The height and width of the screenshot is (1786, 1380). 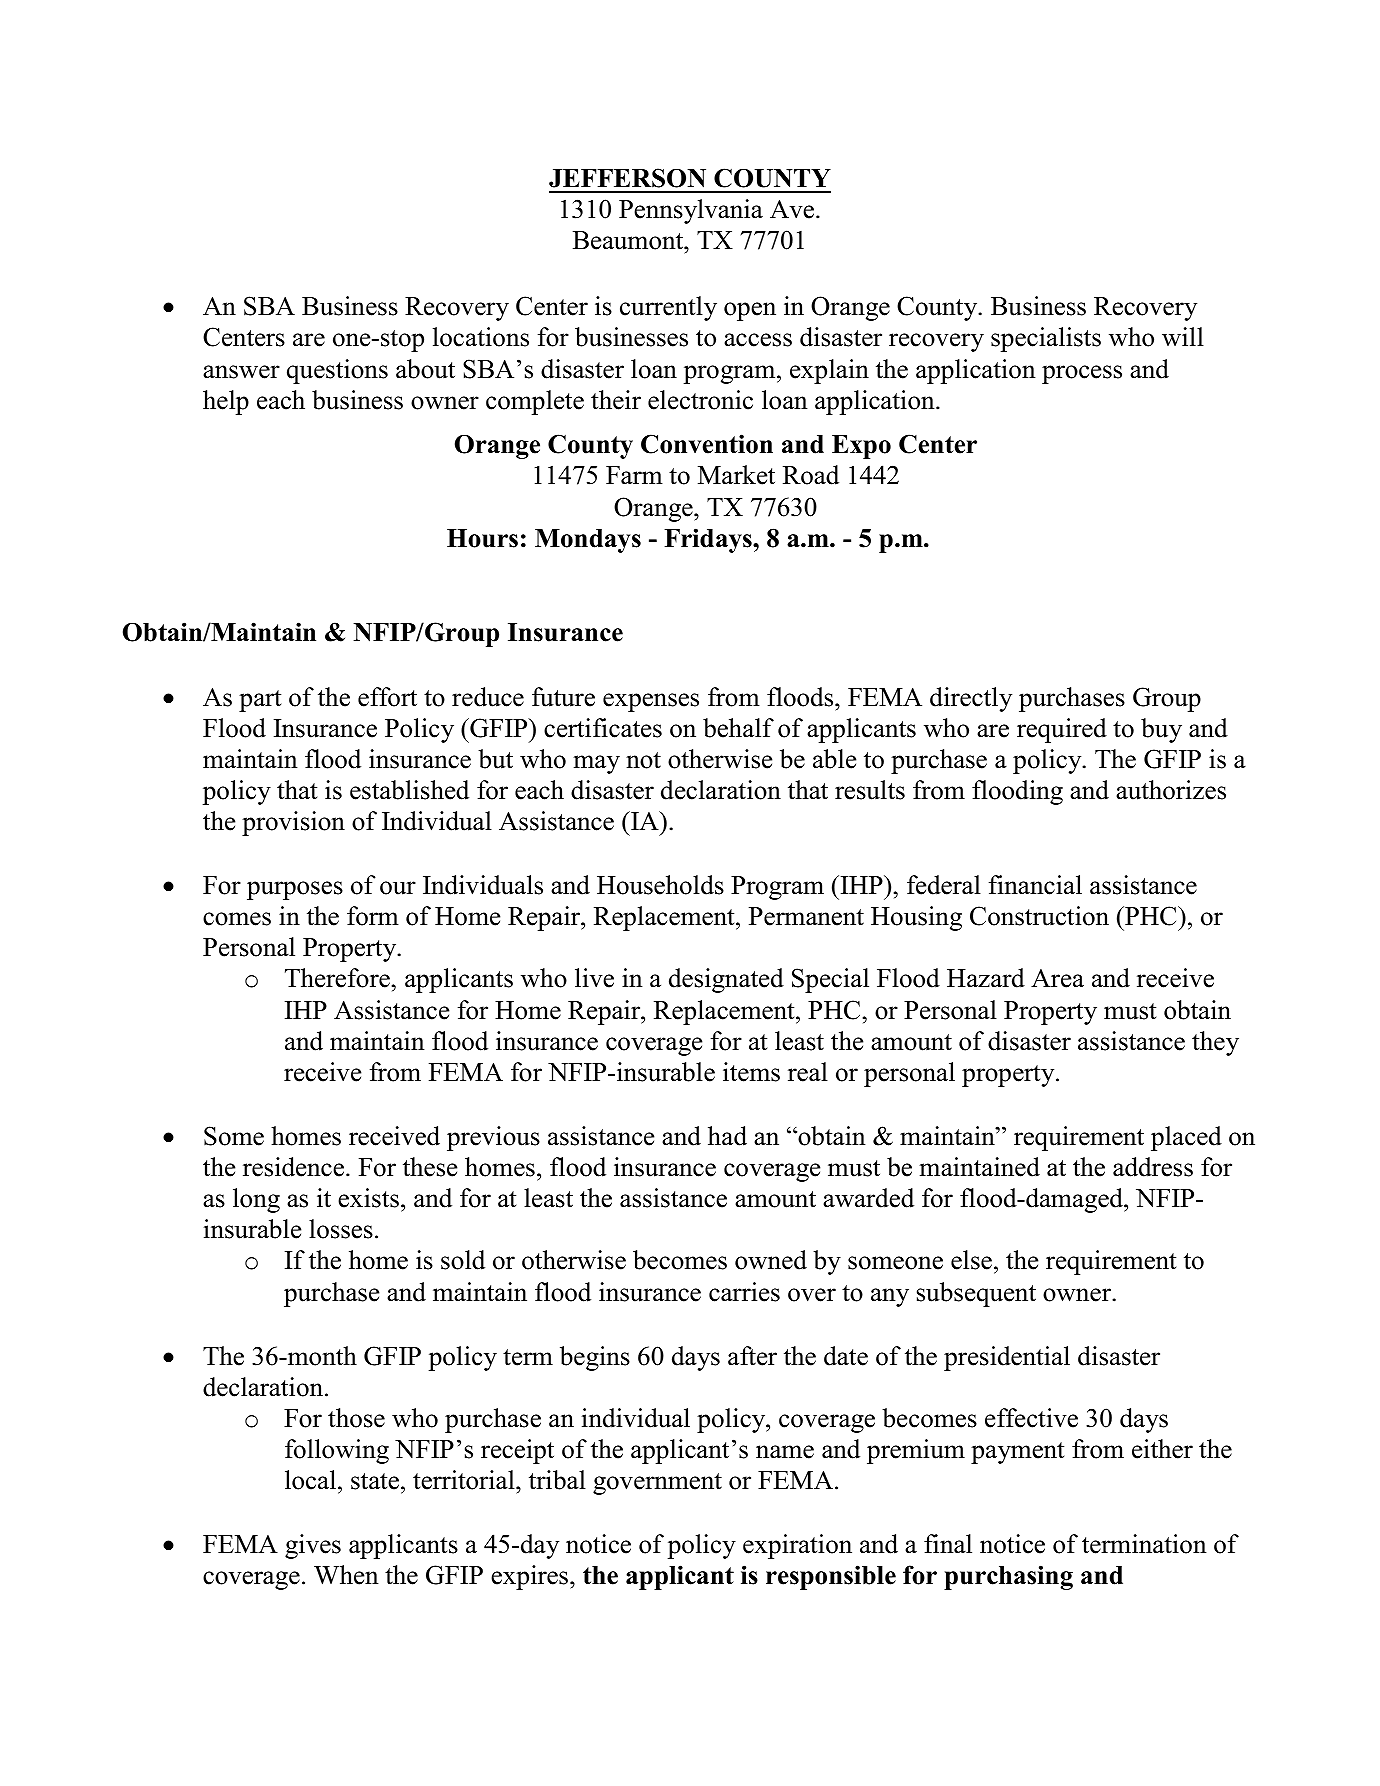 What do you see at coordinates (660, 885) in the screenshot?
I see `Households` at bounding box center [660, 885].
